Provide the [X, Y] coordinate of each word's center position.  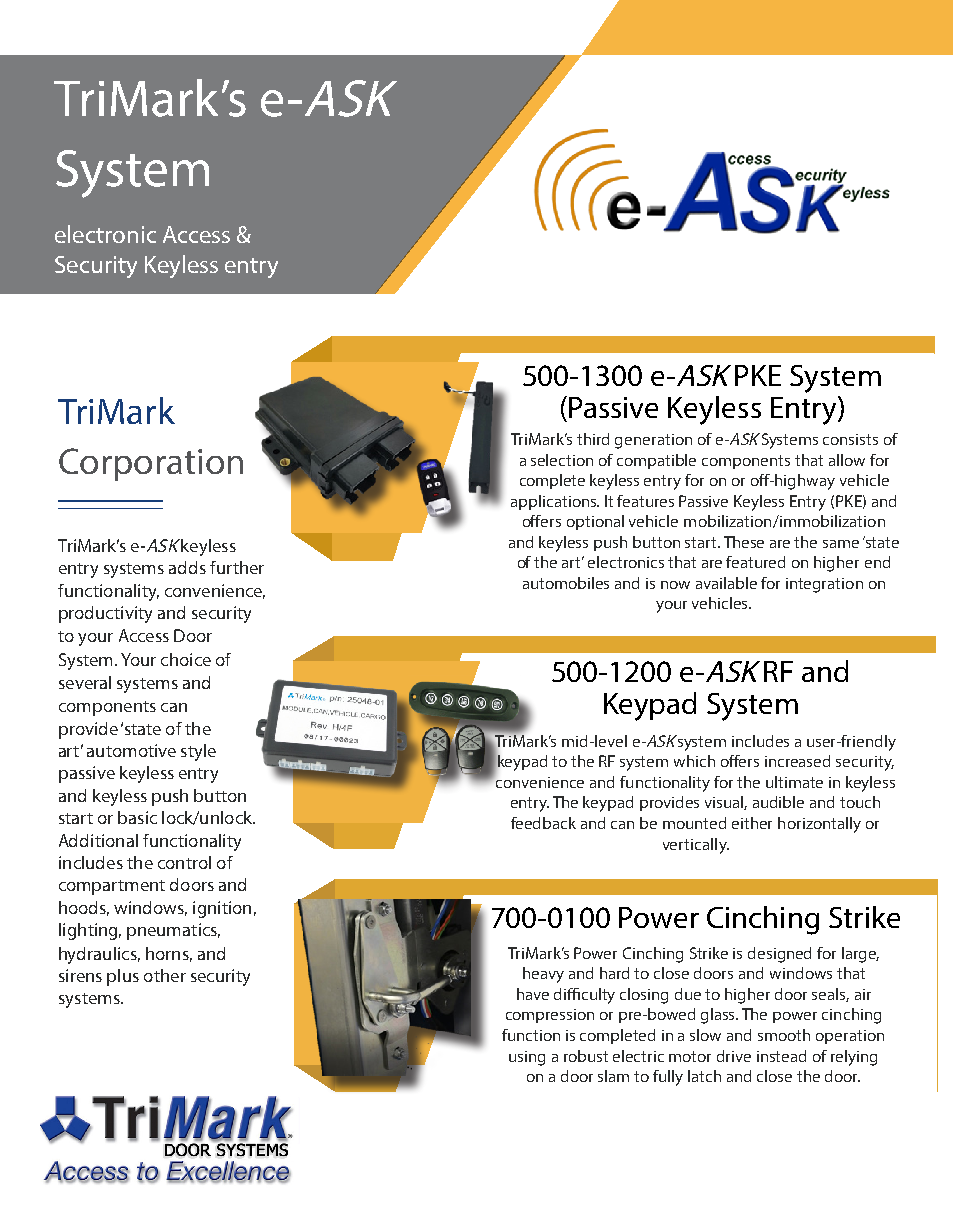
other [165, 975]
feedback [543, 823]
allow [847, 460]
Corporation [151, 464]
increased [797, 761]
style [198, 752]
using [527, 1058]
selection [562, 460]
